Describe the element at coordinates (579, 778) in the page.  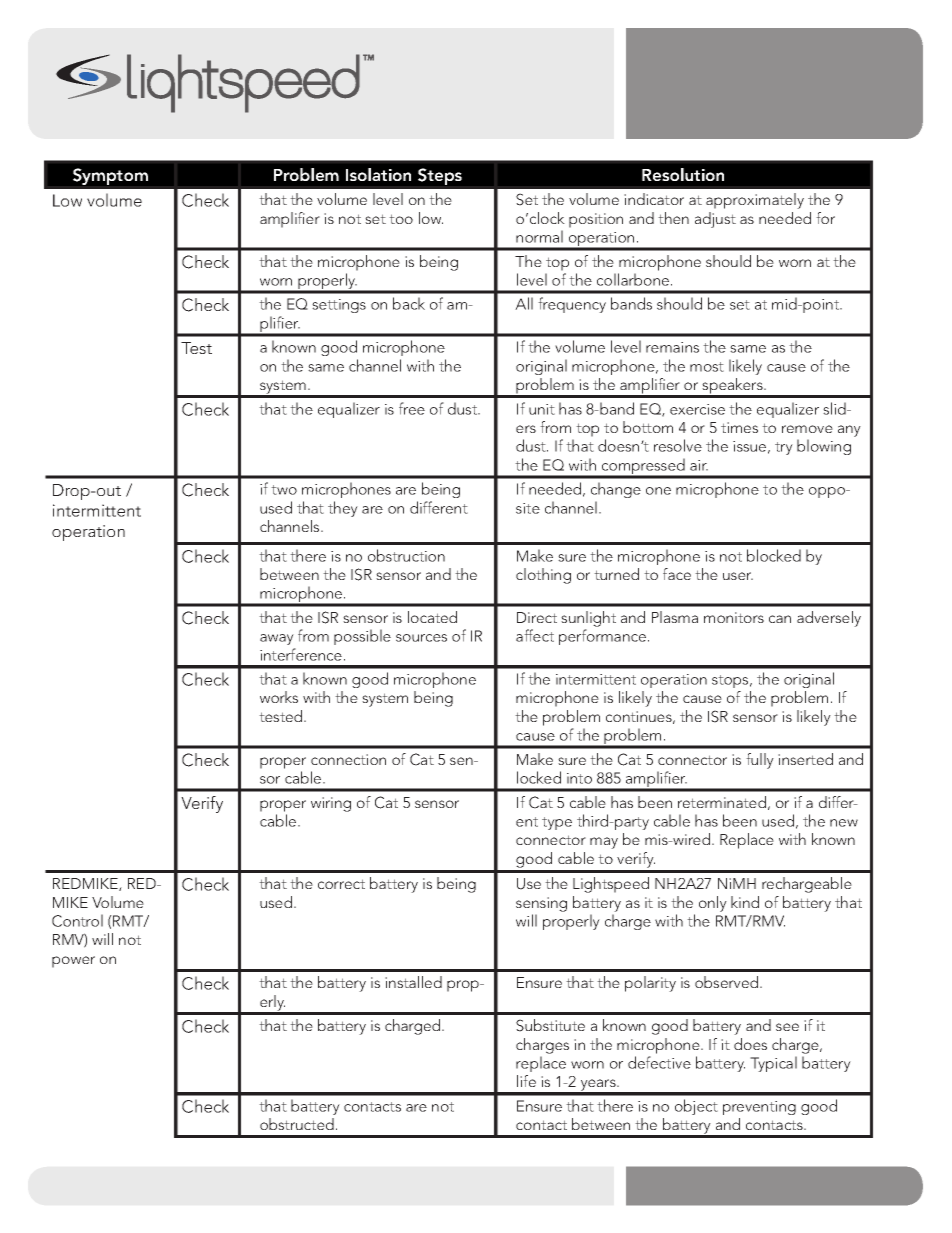
I see `into` at that location.
